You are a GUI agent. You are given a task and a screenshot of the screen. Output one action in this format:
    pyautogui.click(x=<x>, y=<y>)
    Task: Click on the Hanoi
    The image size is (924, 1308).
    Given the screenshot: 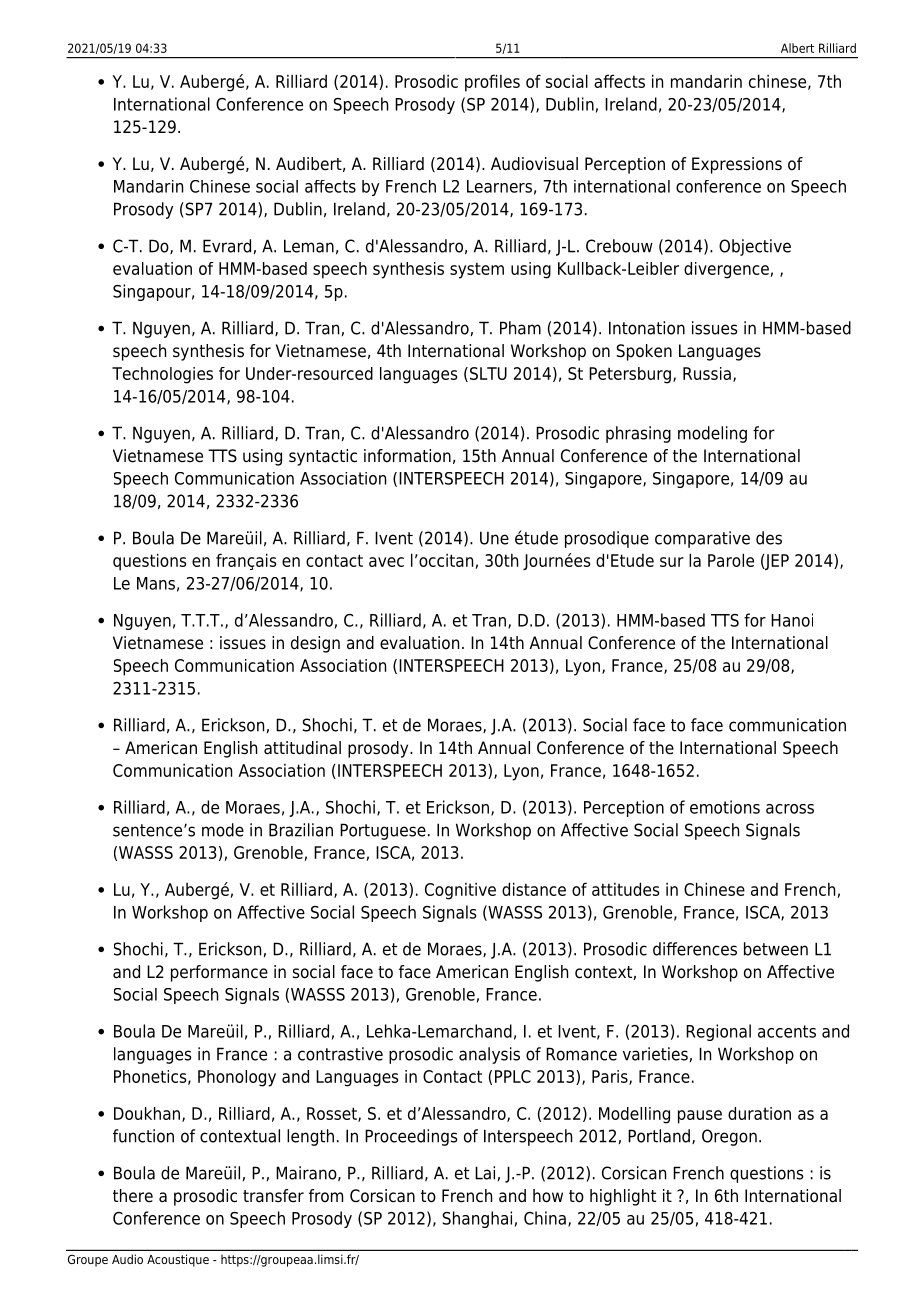 What is the action you would take?
    pyautogui.click(x=792, y=620)
